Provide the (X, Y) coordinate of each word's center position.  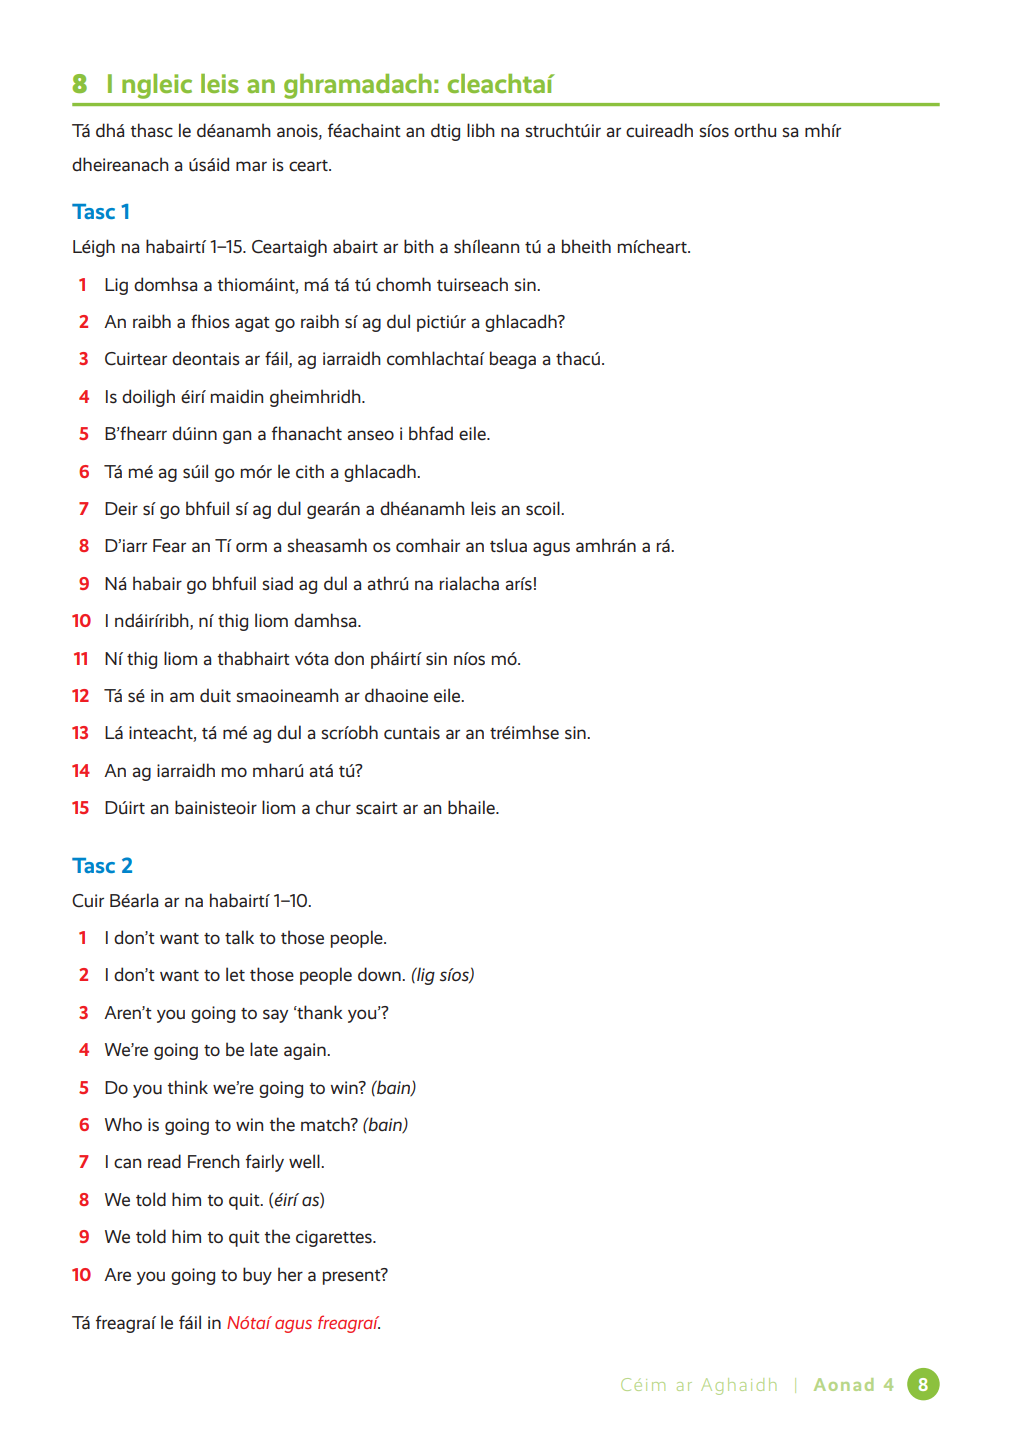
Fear (169, 546)
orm (251, 547)
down (380, 974)
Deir (121, 508)
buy (257, 1276)
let (235, 974)
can (127, 1163)
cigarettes (335, 1238)
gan (237, 437)
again (306, 1051)
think (187, 1087)
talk (239, 937)
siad (277, 583)
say (275, 1016)
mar (251, 166)
